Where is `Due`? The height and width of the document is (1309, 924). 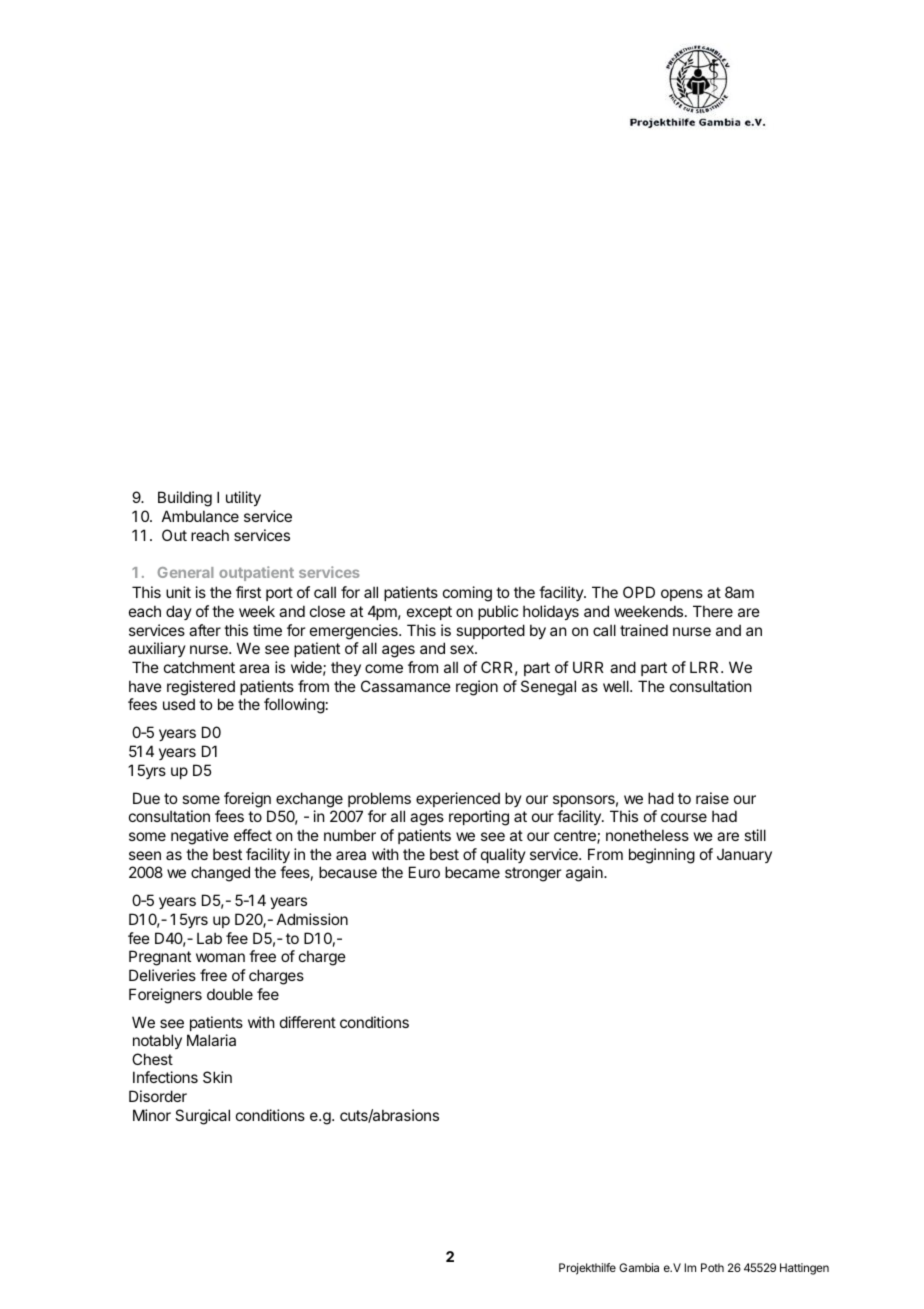
Due is located at coordinates (146, 798).
